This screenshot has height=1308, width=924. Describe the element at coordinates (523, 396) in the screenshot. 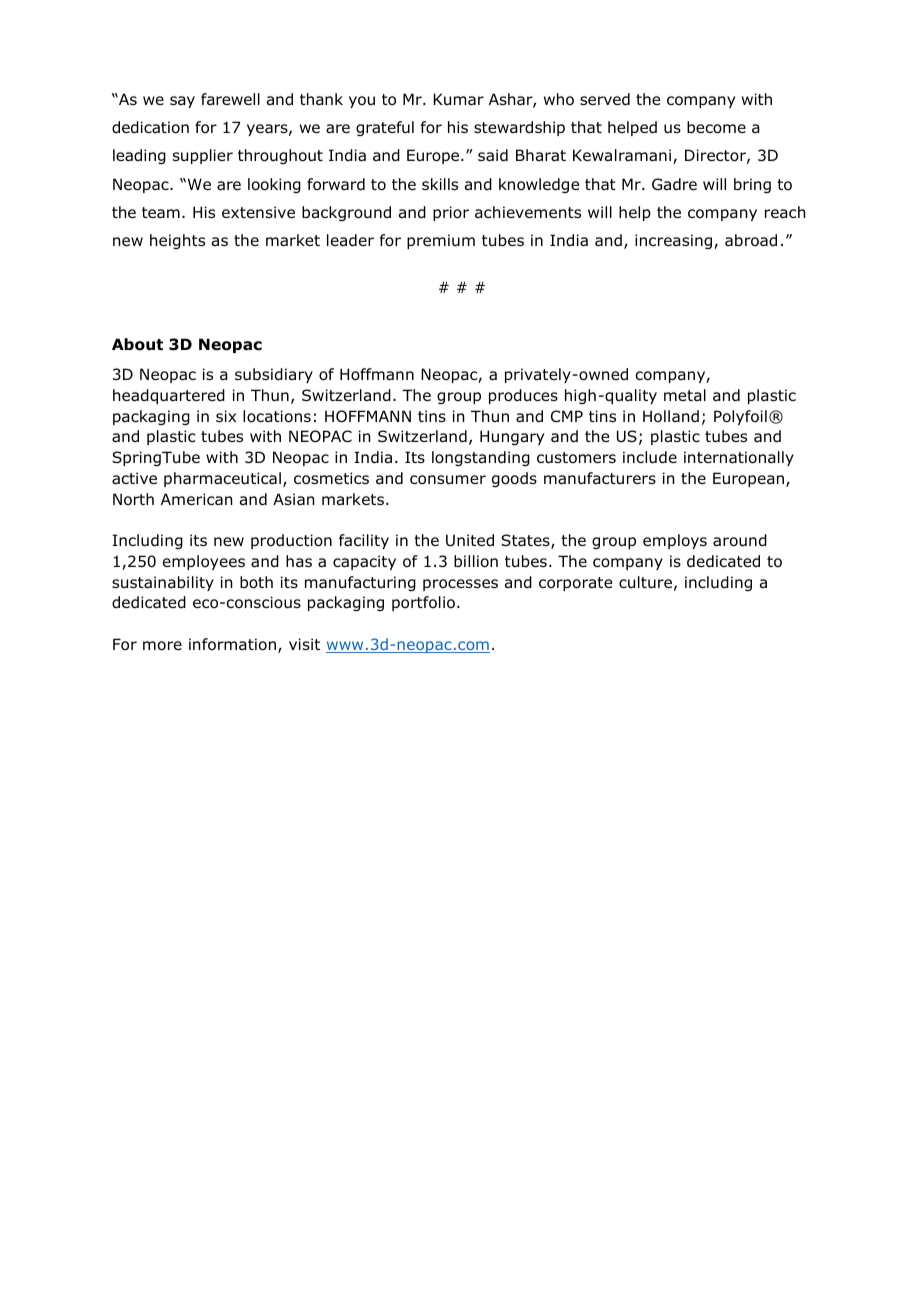

I see `produces` at that location.
